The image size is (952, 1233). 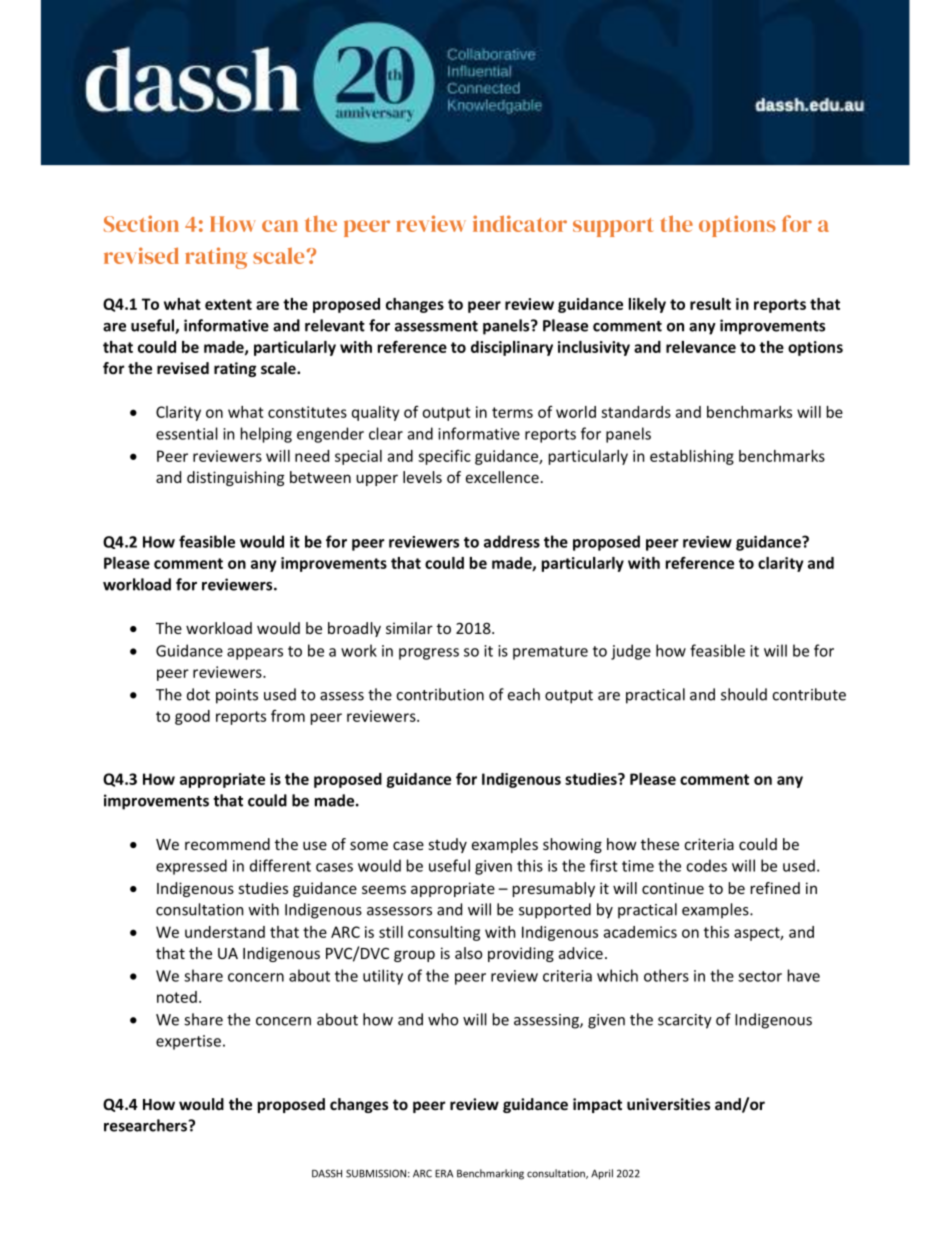 I want to click on distinguishing, so click(x=235, y=478).
